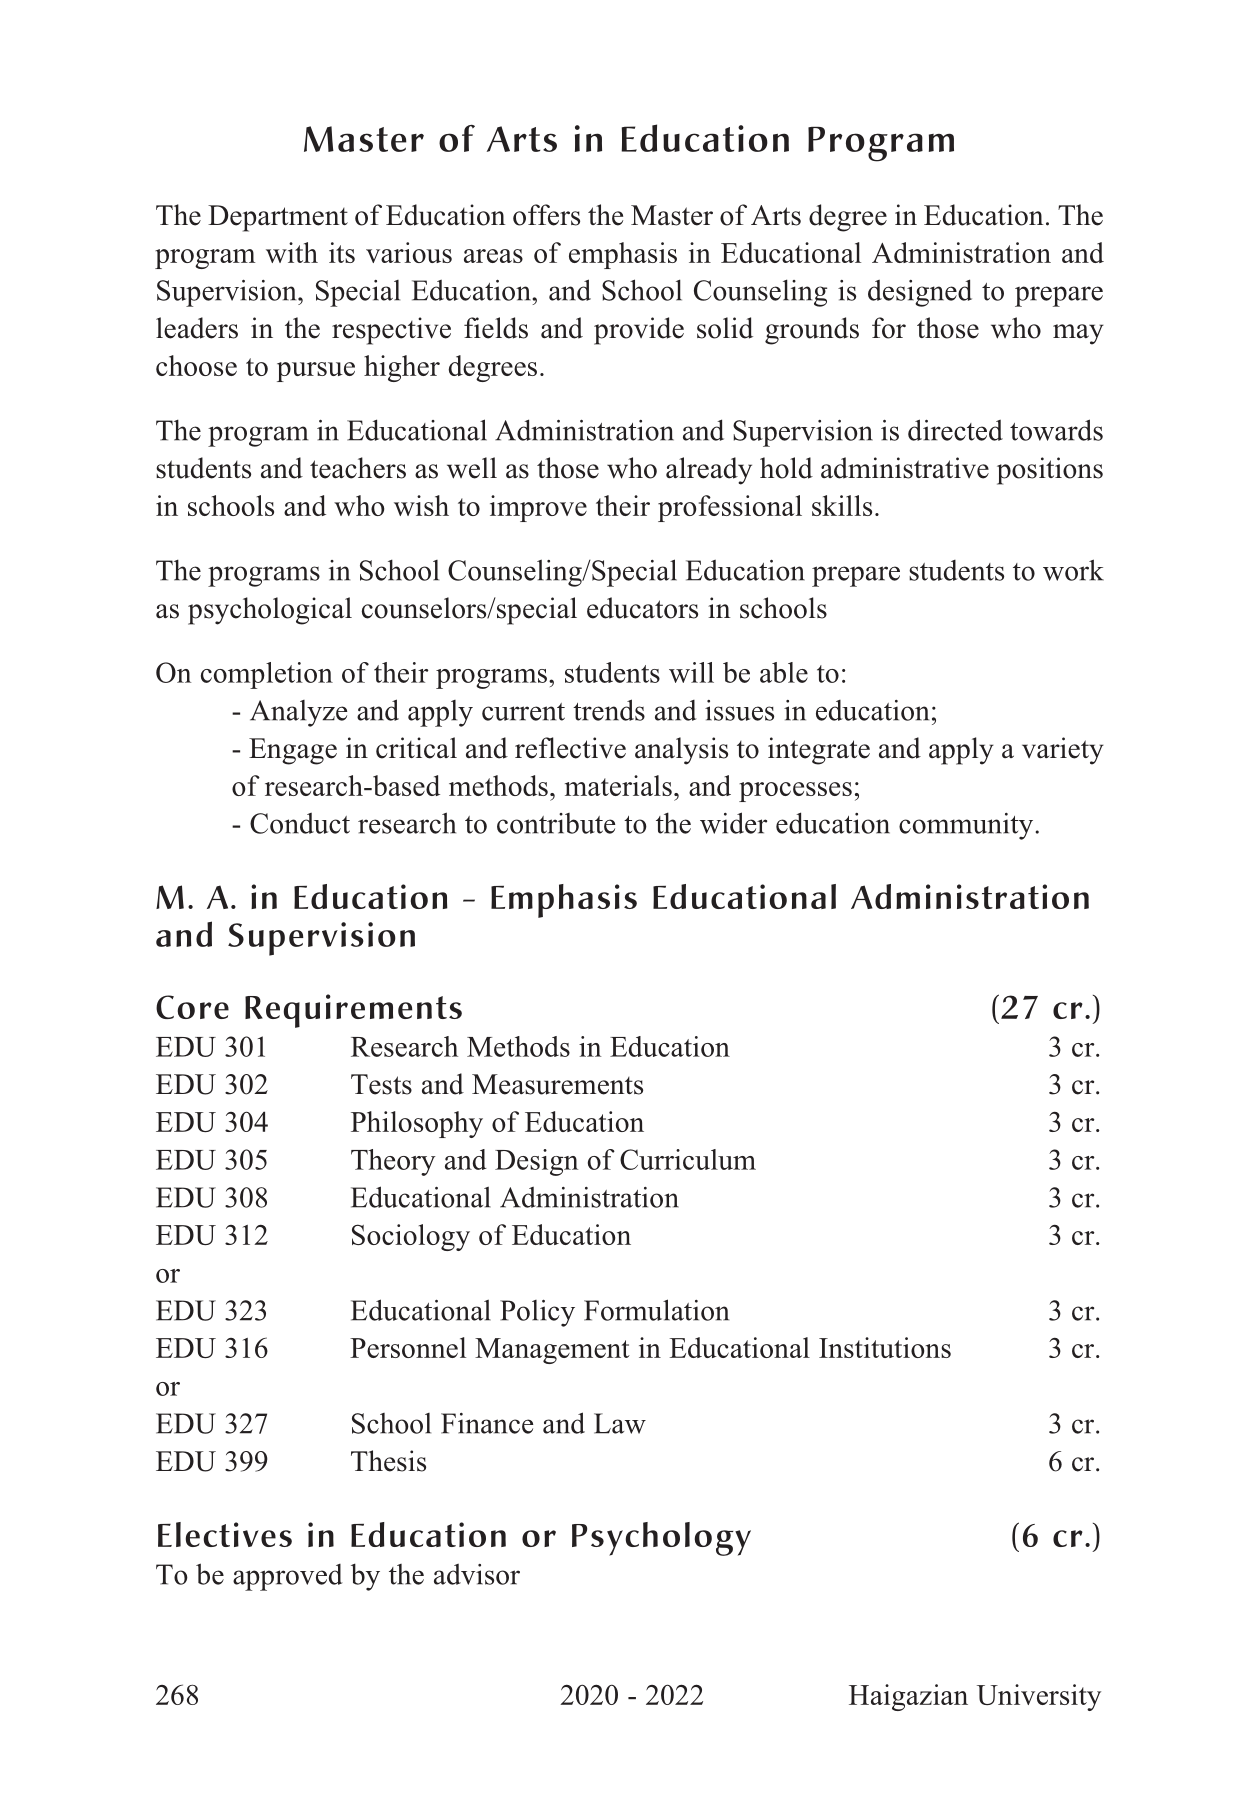 This screenshot has height=1793, width=1259. I want to click on grounds, so click(812, 331).
